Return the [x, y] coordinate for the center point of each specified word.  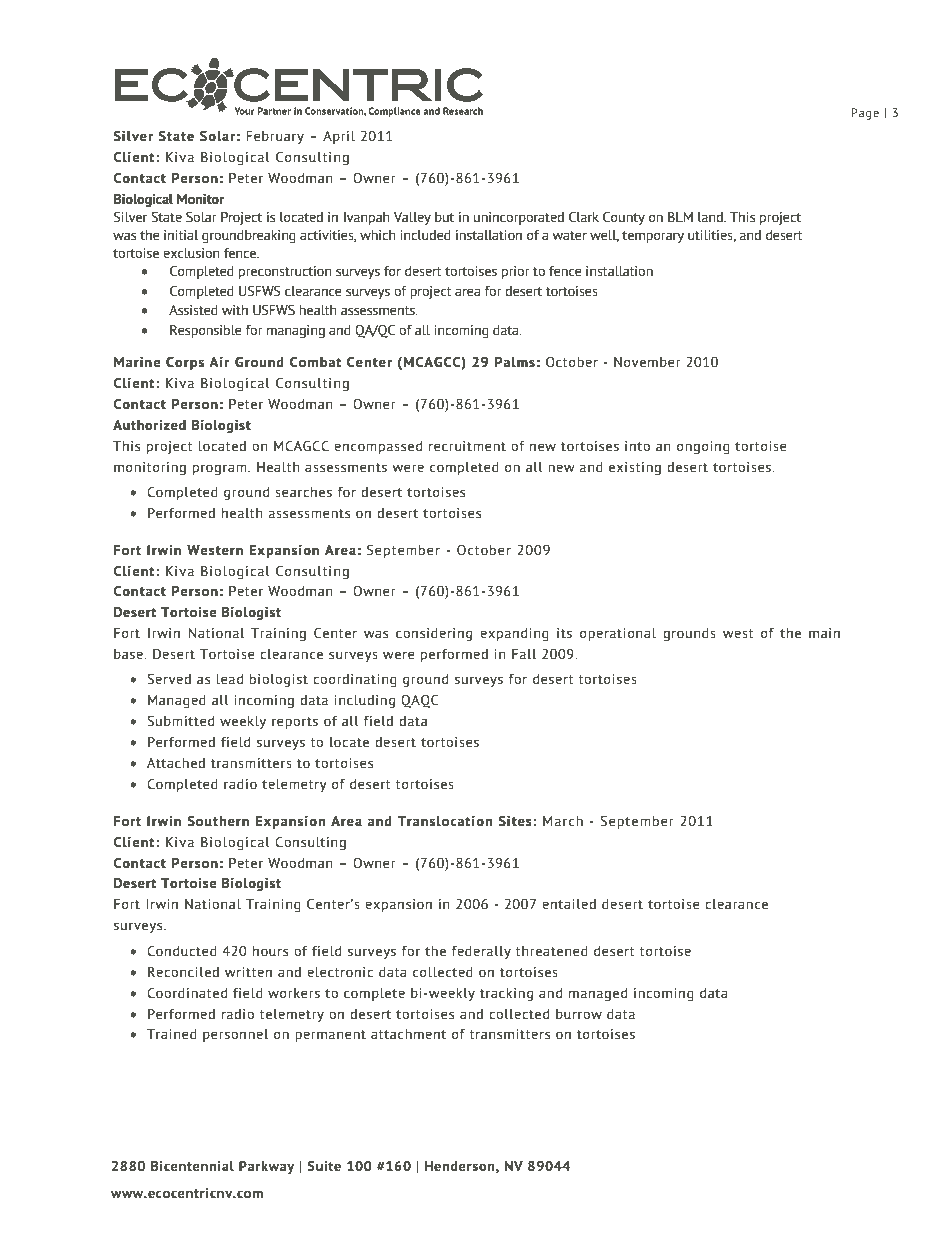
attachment [408, 1034]
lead [229, 679]
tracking [506, 994]
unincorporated [519, 218]
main [824, 633]
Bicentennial [192, 1166]
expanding [514, 634]
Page [865, 114]
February [275, 137]
